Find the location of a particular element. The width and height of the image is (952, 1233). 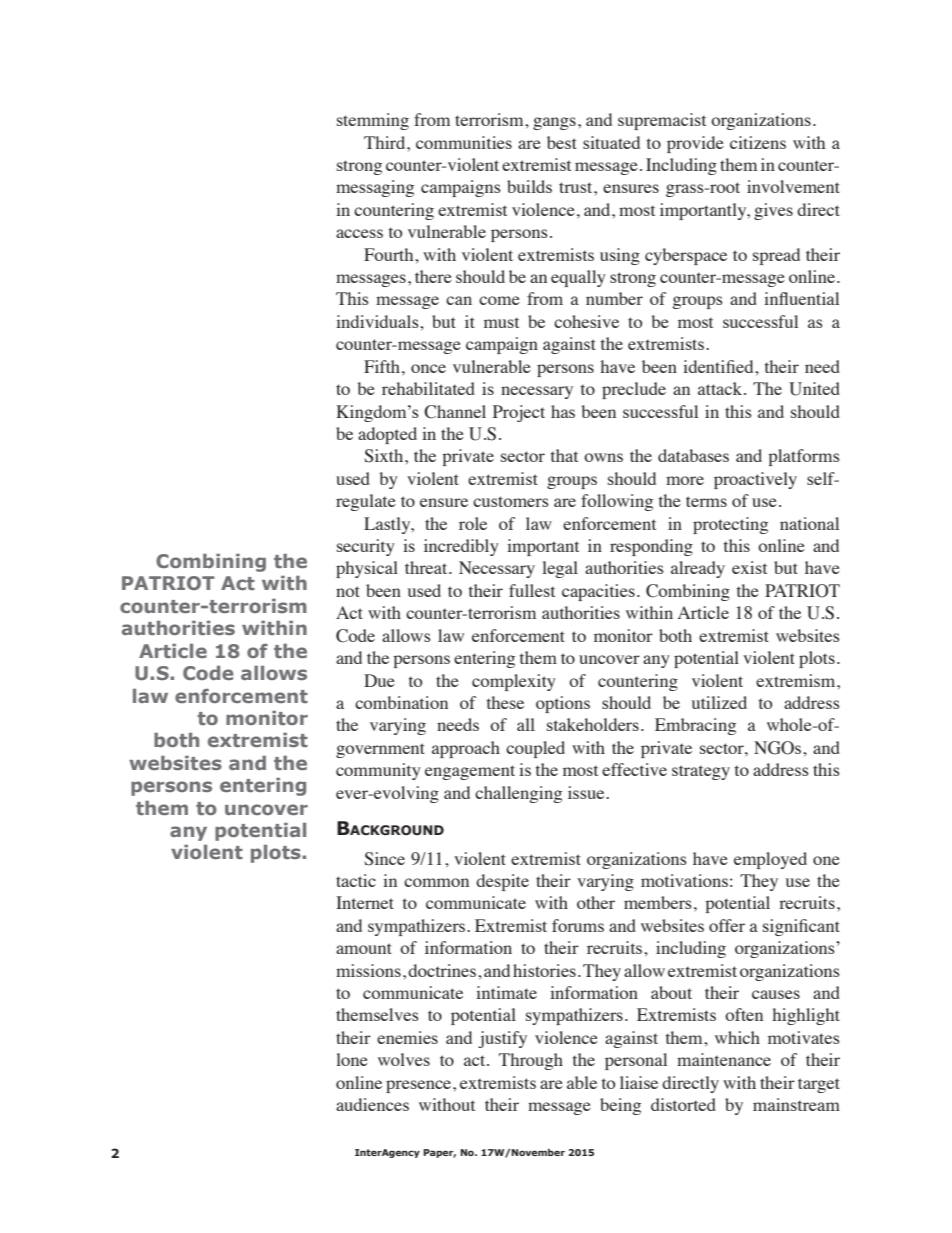

best is located at coordinates (562, 142).
